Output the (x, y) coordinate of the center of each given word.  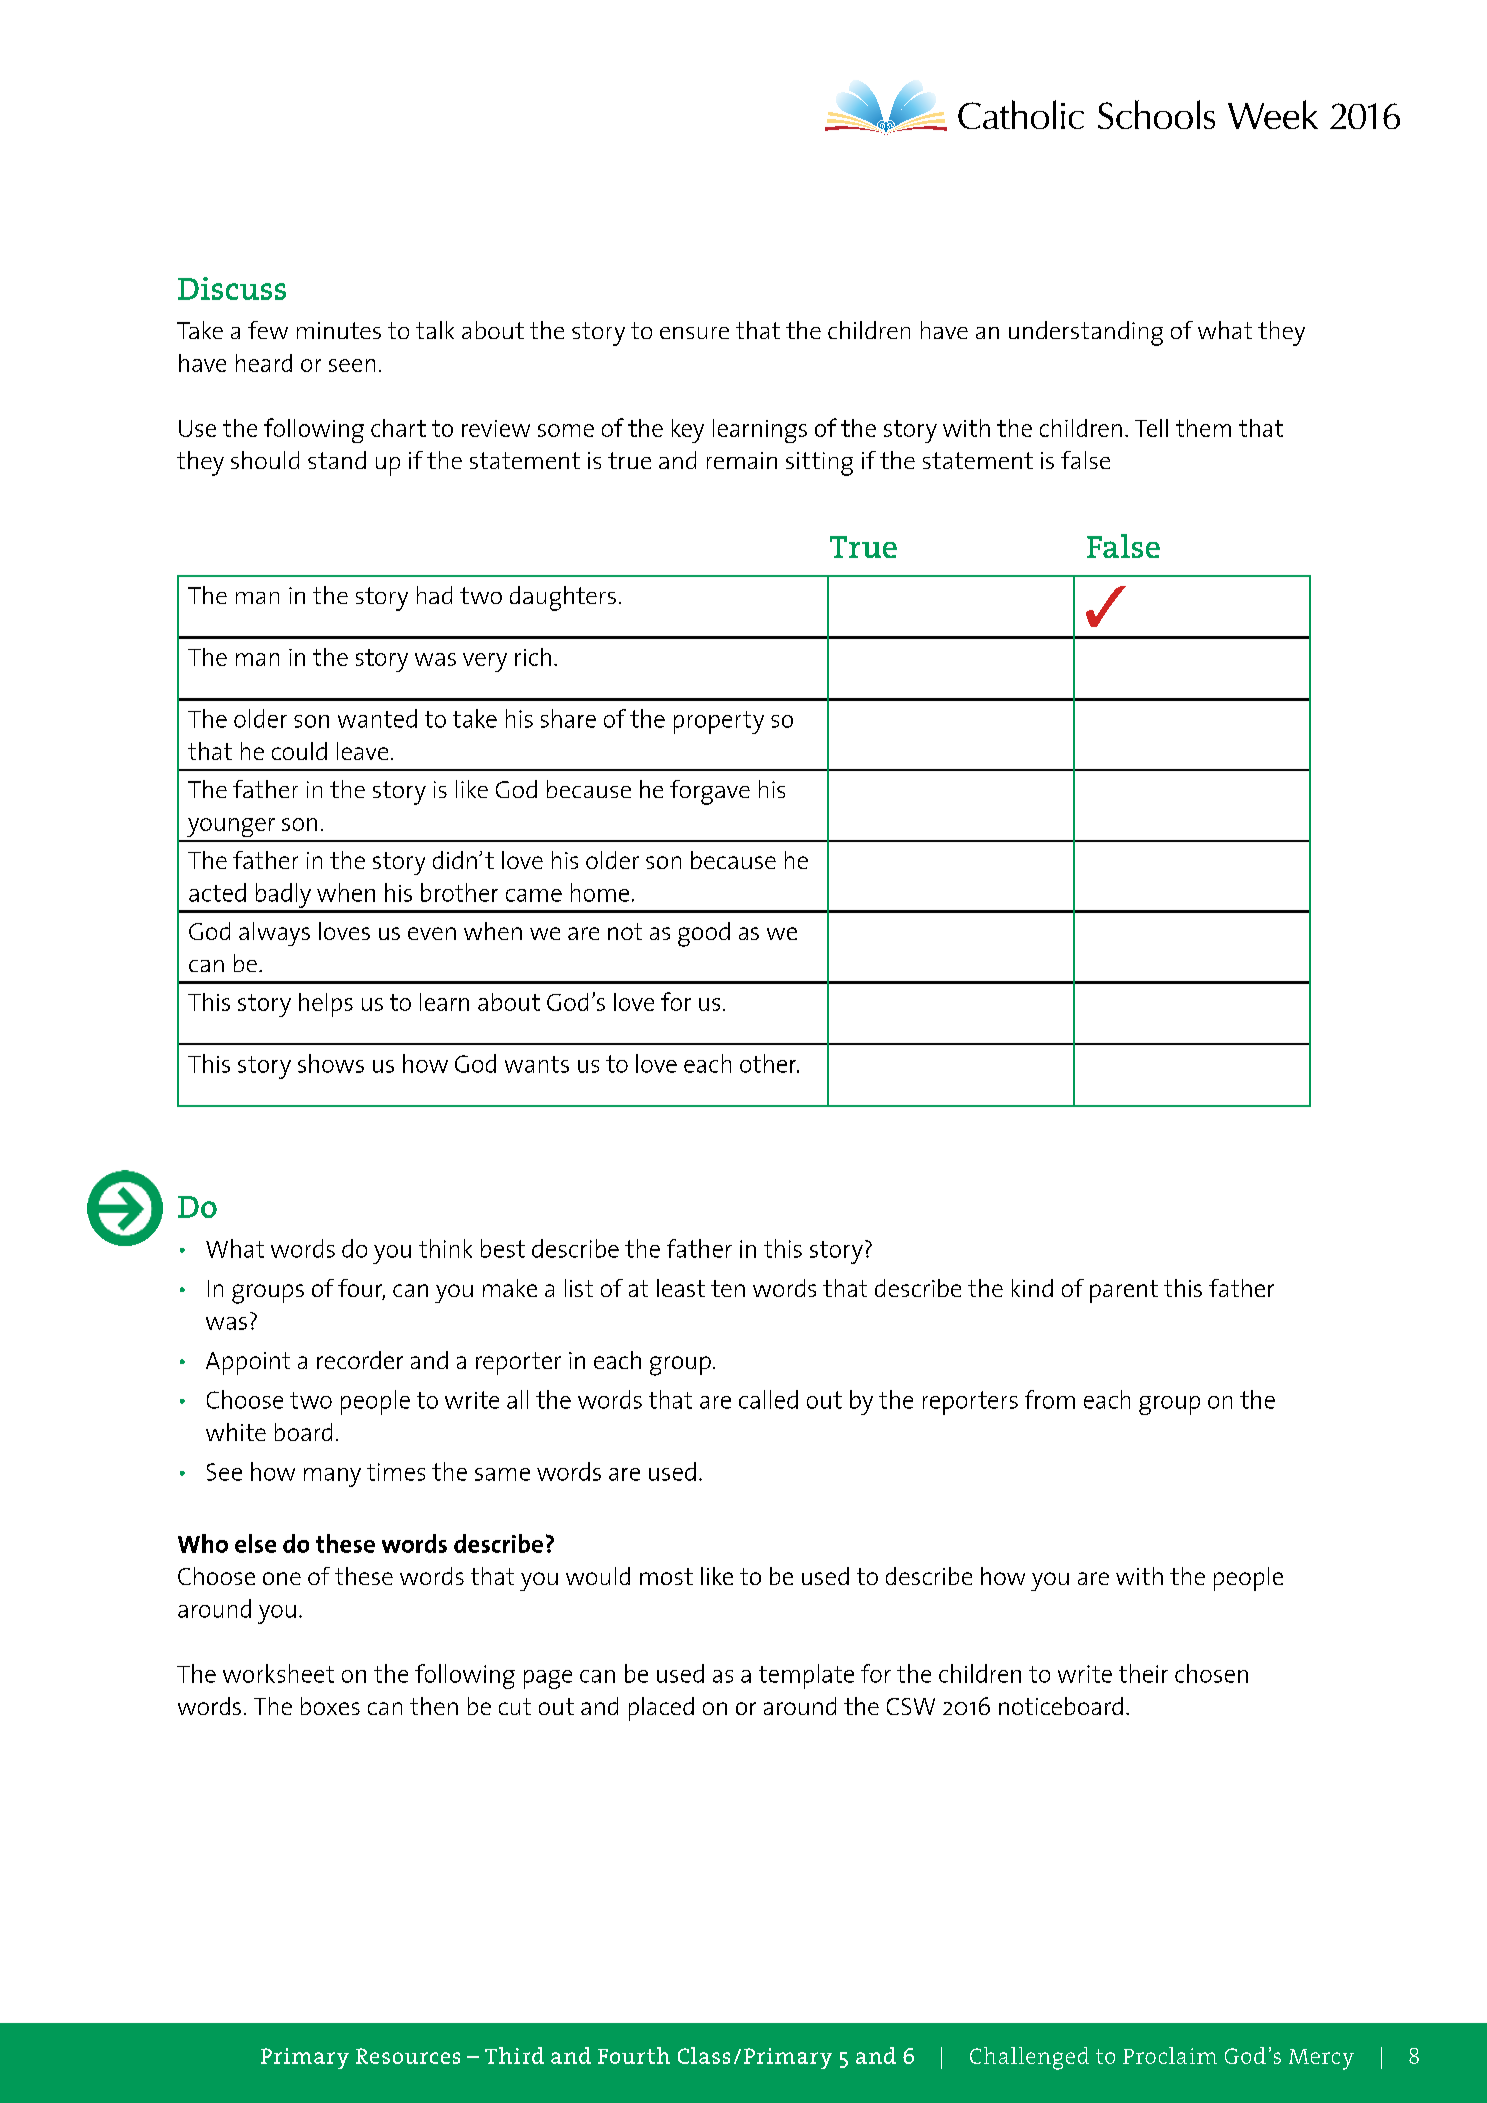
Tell (1151, 428)
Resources (408, 2056)
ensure (694, 333)
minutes (339, 330)
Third (514, 2055)
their (1143, 1673)
